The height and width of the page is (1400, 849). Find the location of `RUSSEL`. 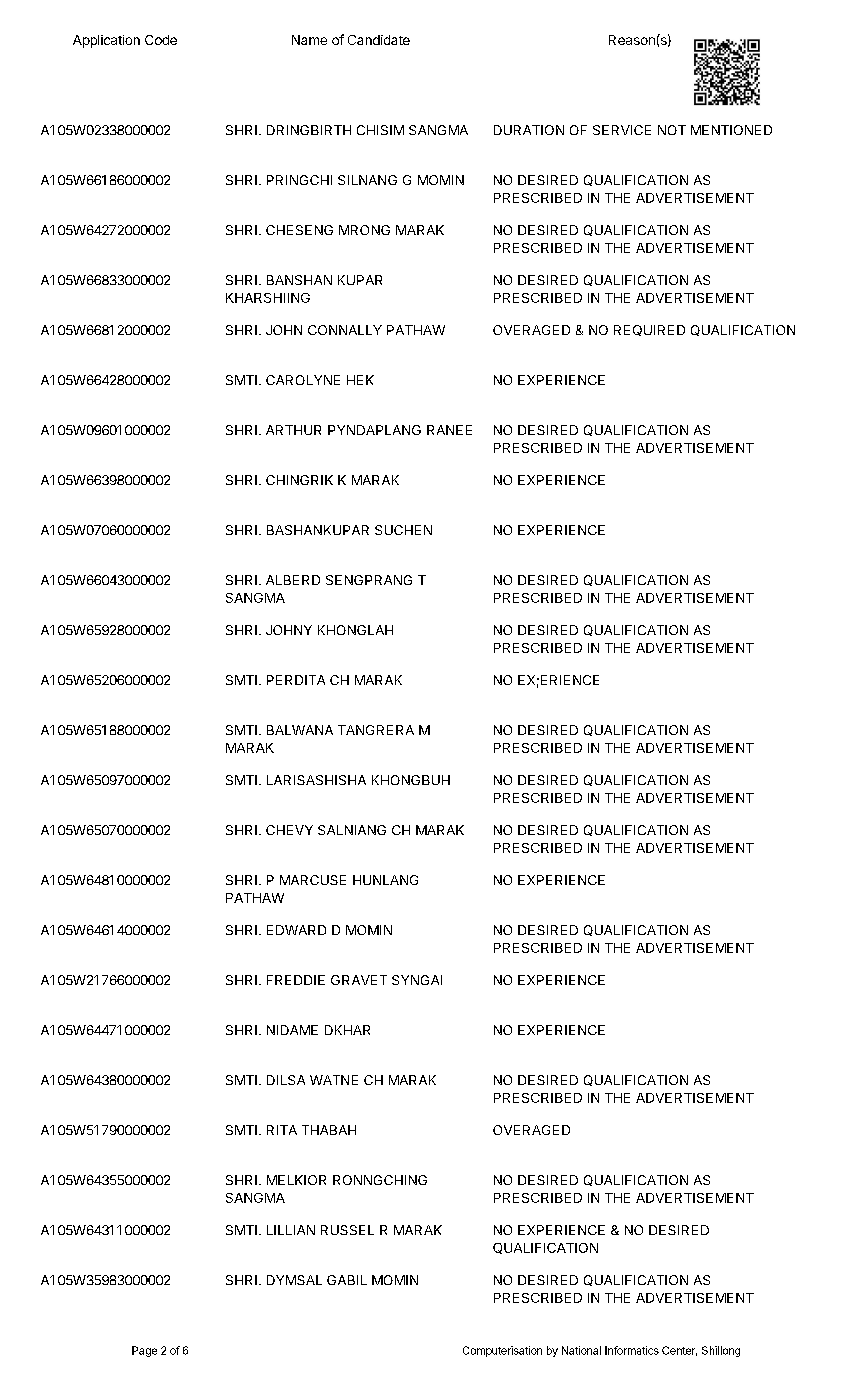

RUSSEL is located at coordinates (347, 1230).
